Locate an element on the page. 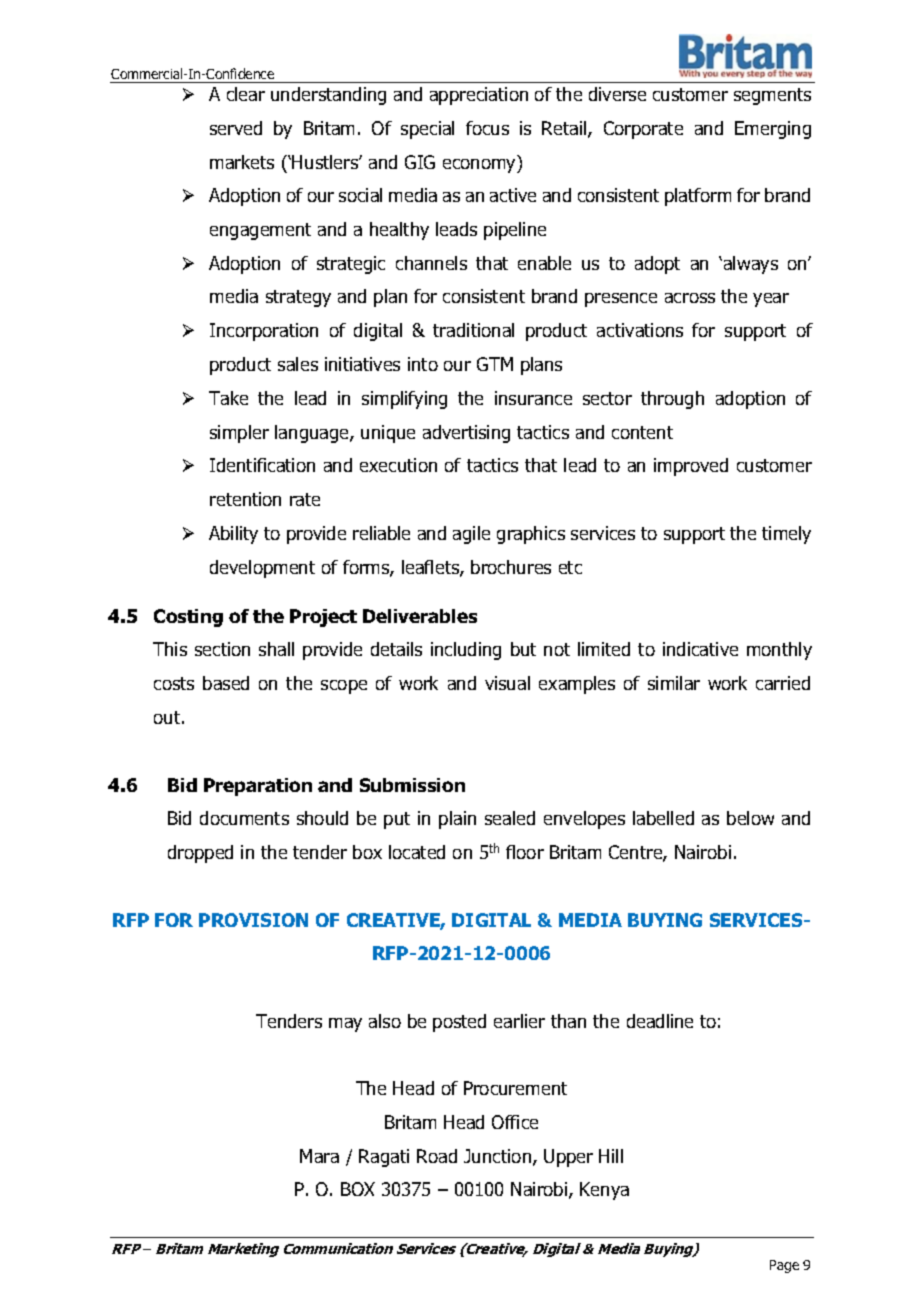 The image size is (924, 1307). served is located at coordinates (236, 128).
